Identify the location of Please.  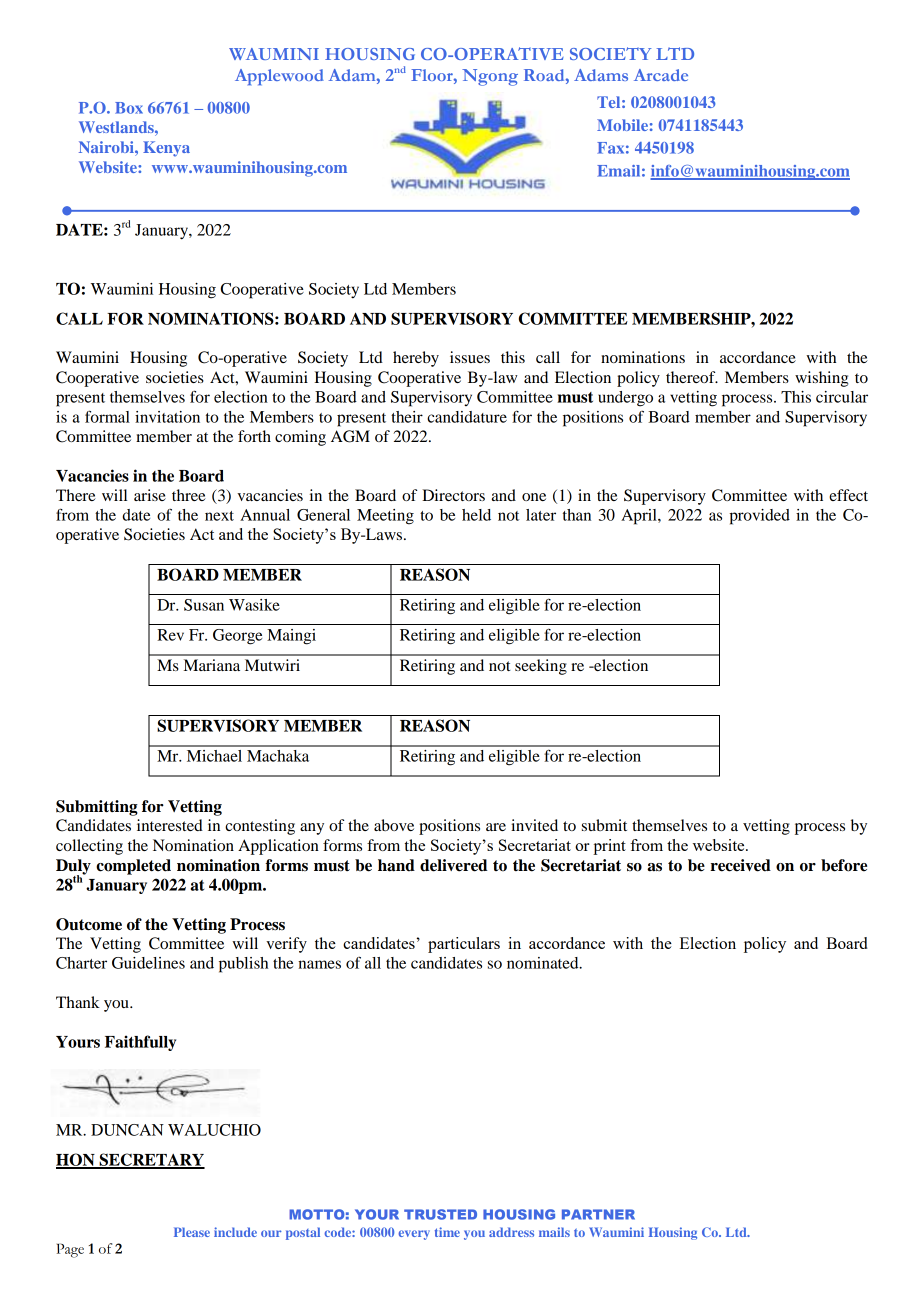
(192, 1232).
